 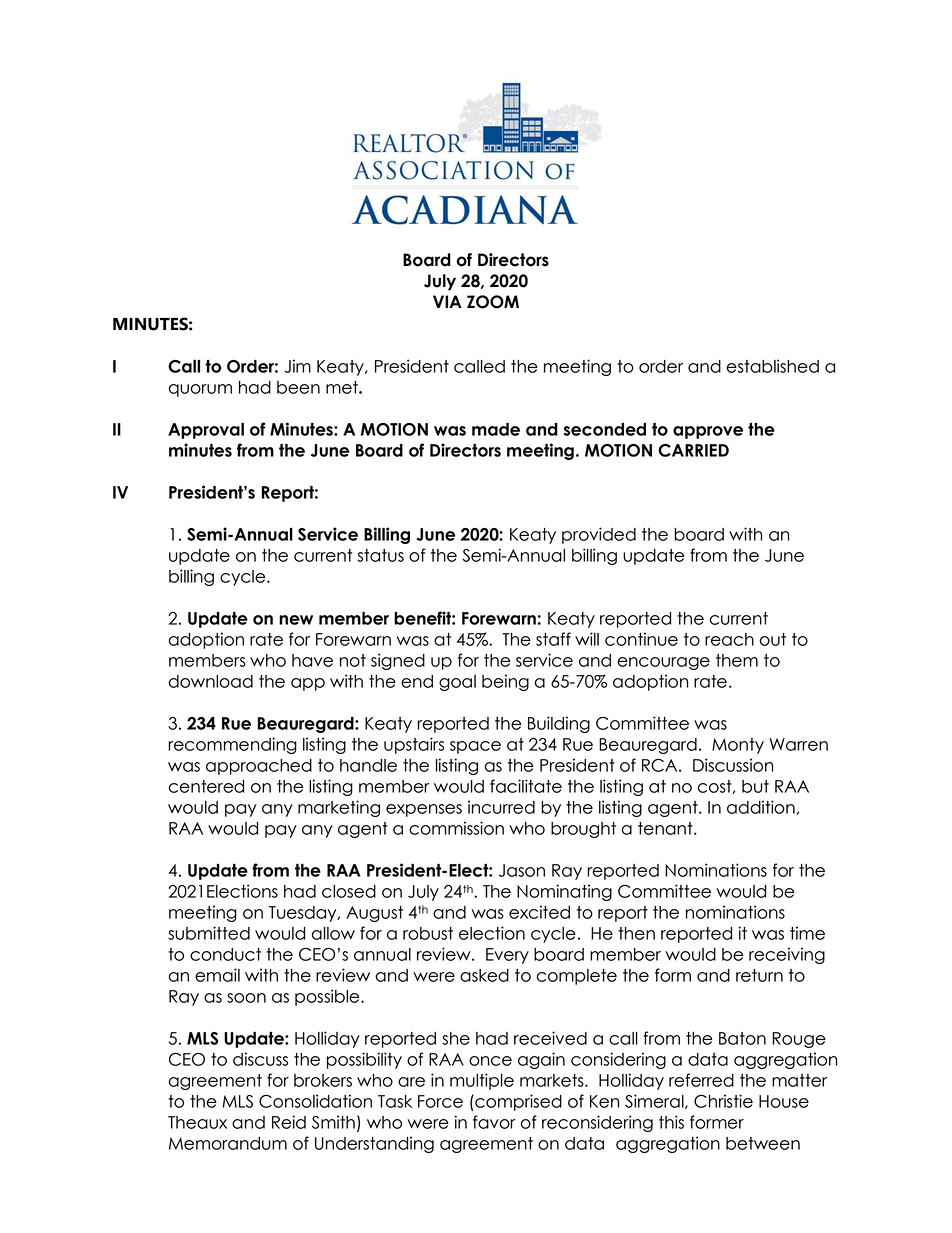 What do you see at coordinates (738, 746) in the page?
I see `Monty` at bounding box center [738, 746].
